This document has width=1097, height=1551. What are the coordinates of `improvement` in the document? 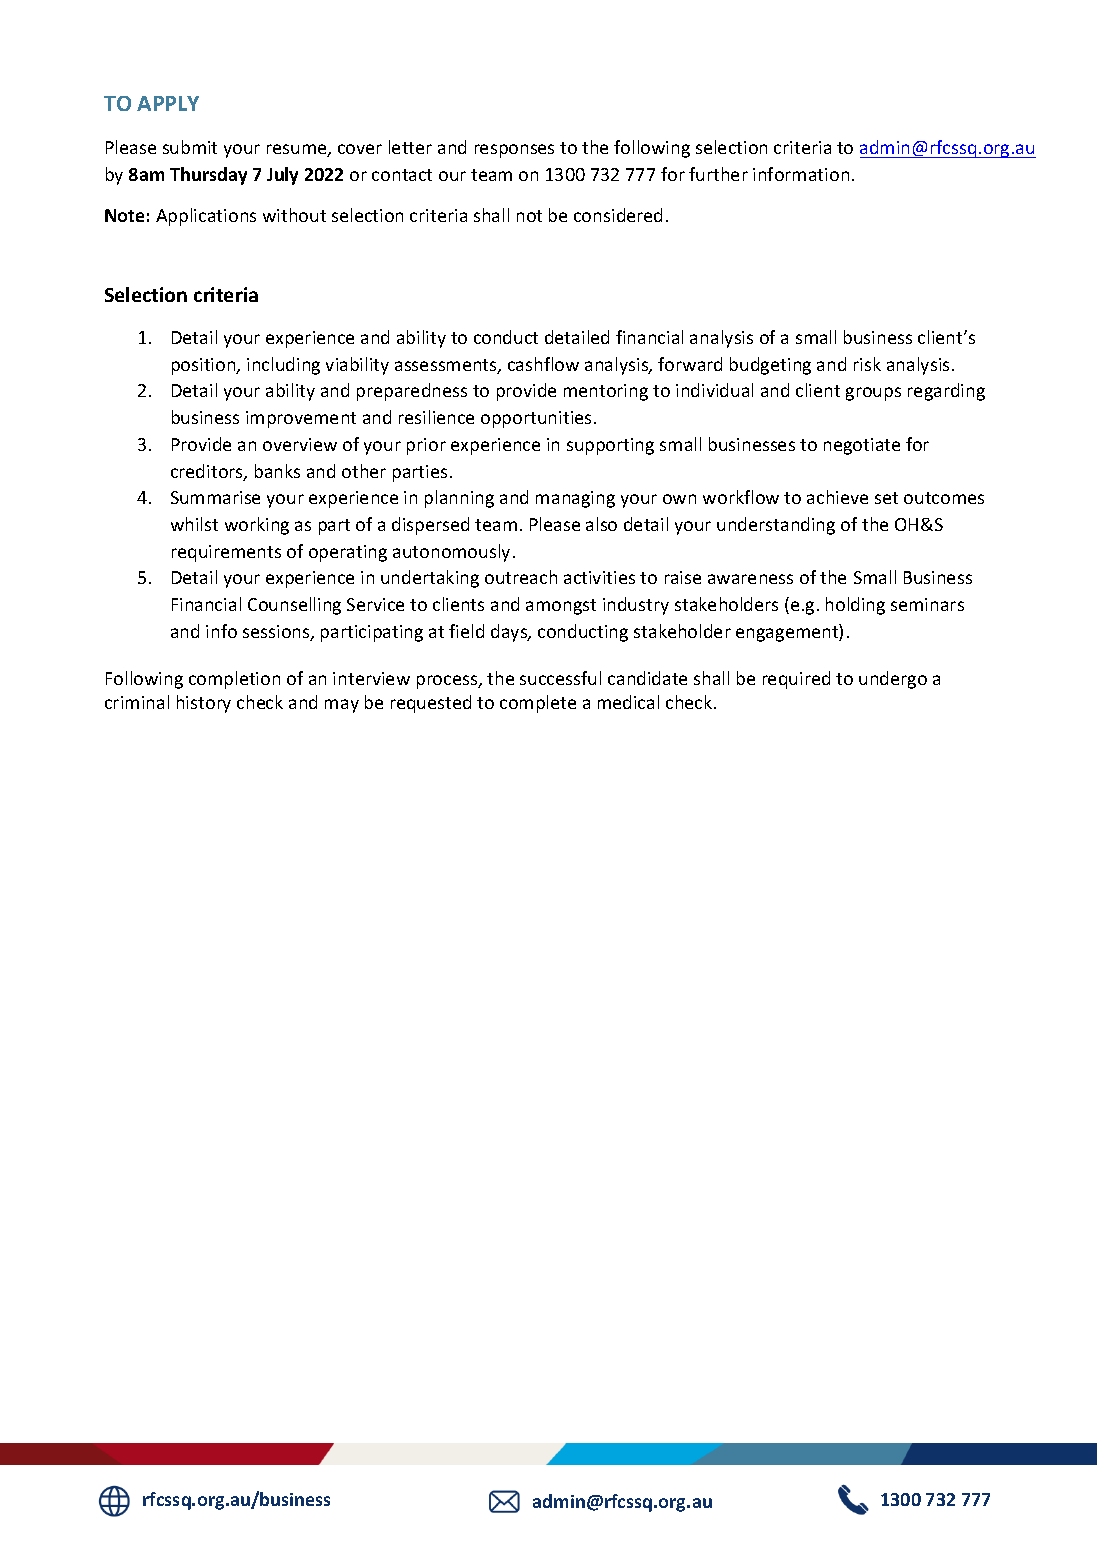 It's located at (301, 419).
